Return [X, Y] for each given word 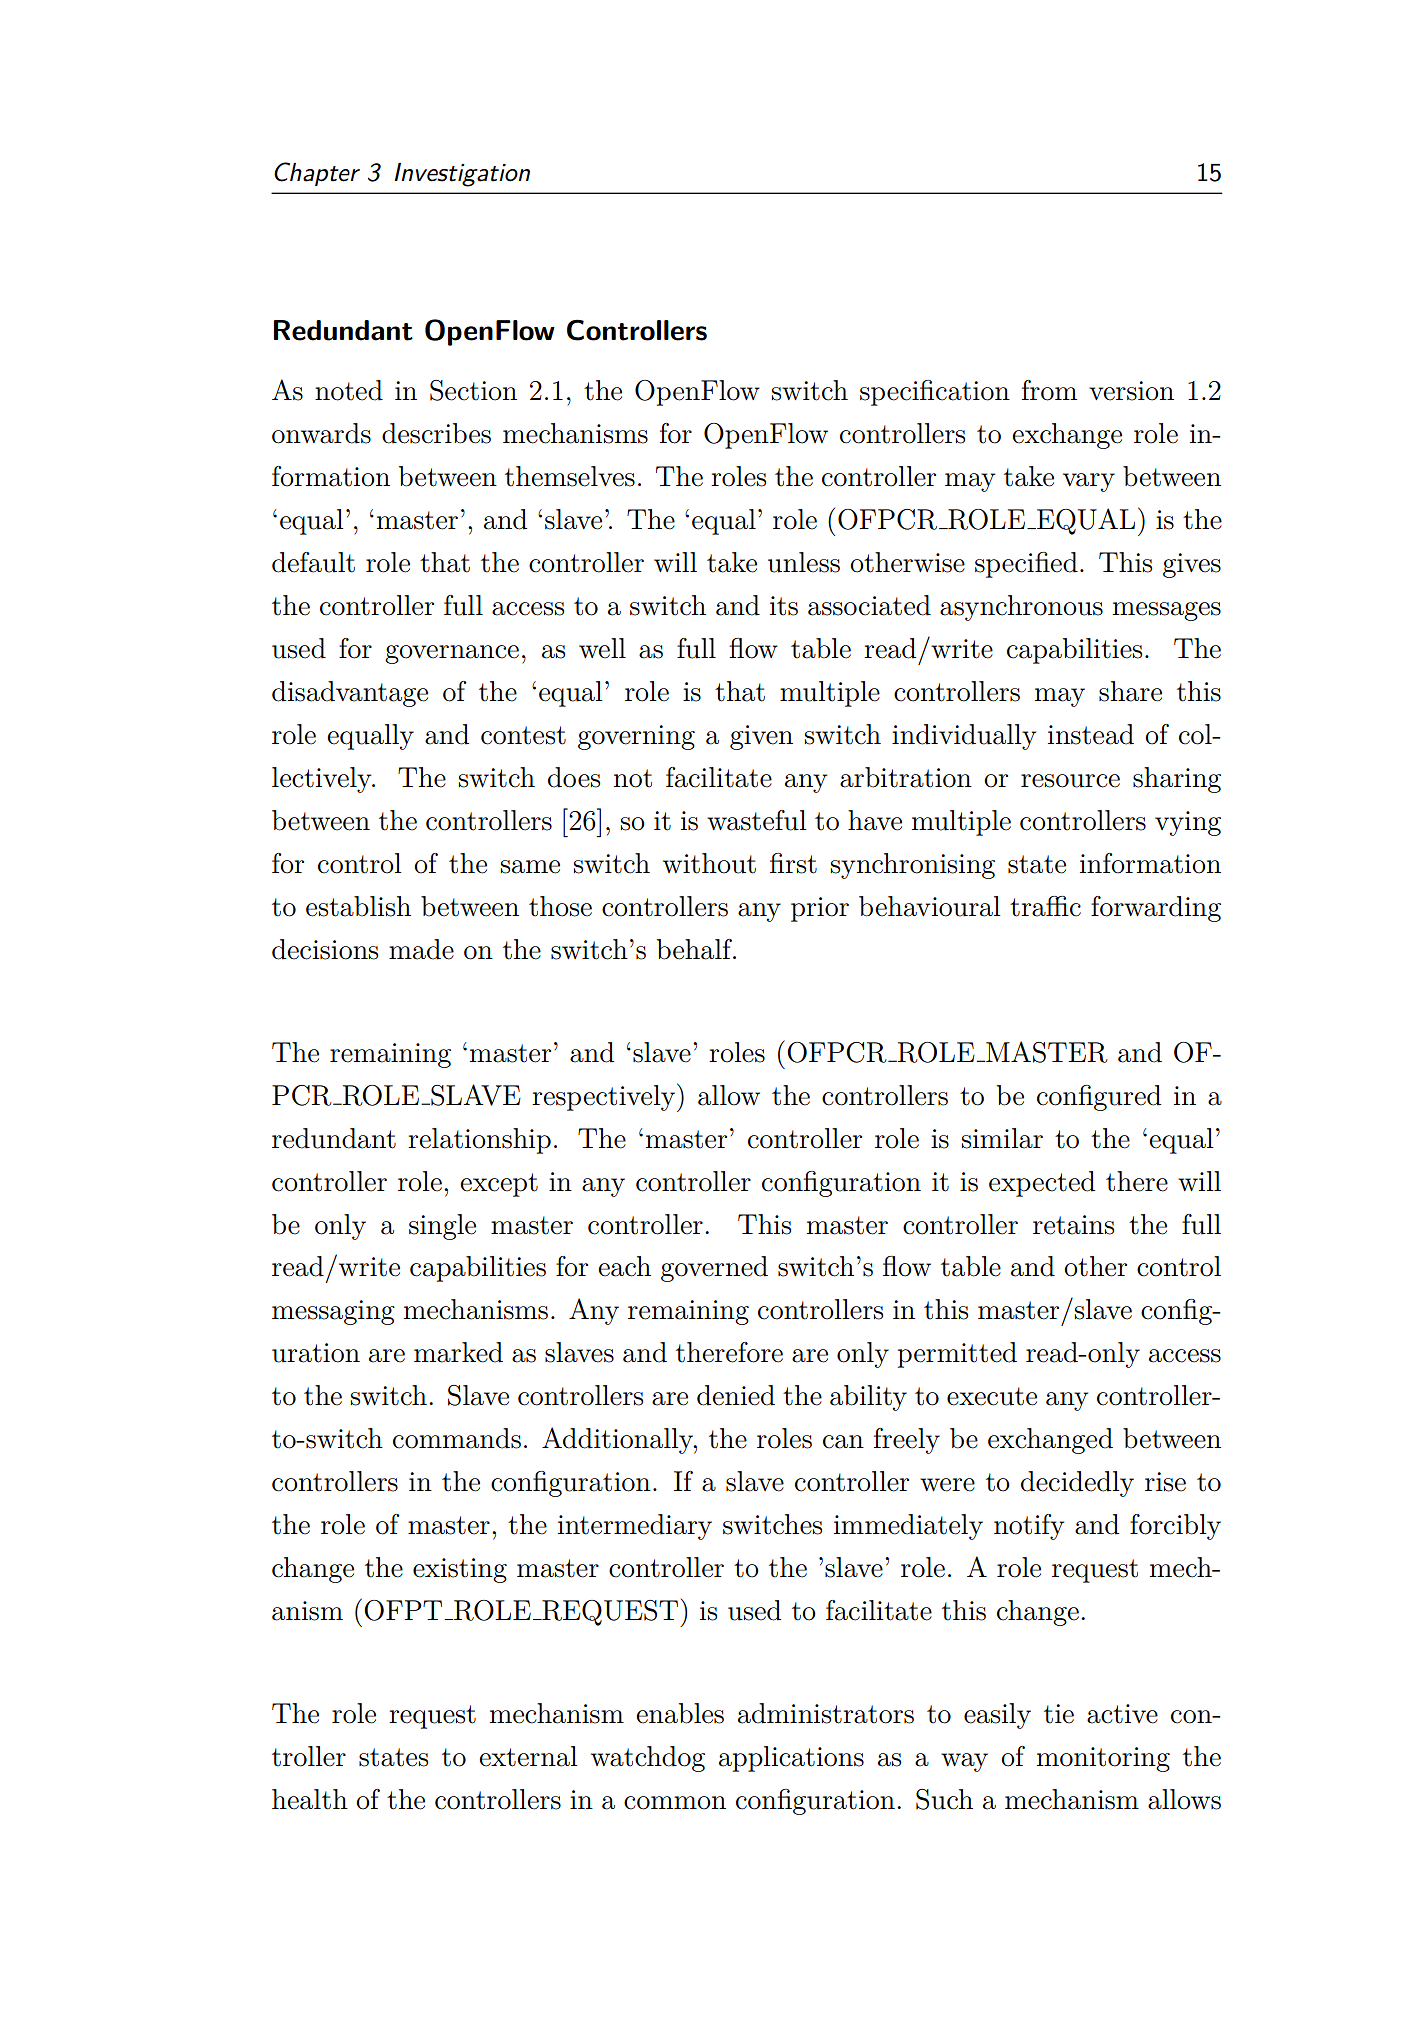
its [784, 606]
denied [736, 1395]
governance [452, 654]
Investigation [462, 175]
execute [992, 1396]
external [528, 1756]
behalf [696, 949]
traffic [1045, 906]
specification [935, 393]
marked [458, 1352]
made [421, 949]
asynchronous [1021, 608]
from [1049, 390]
